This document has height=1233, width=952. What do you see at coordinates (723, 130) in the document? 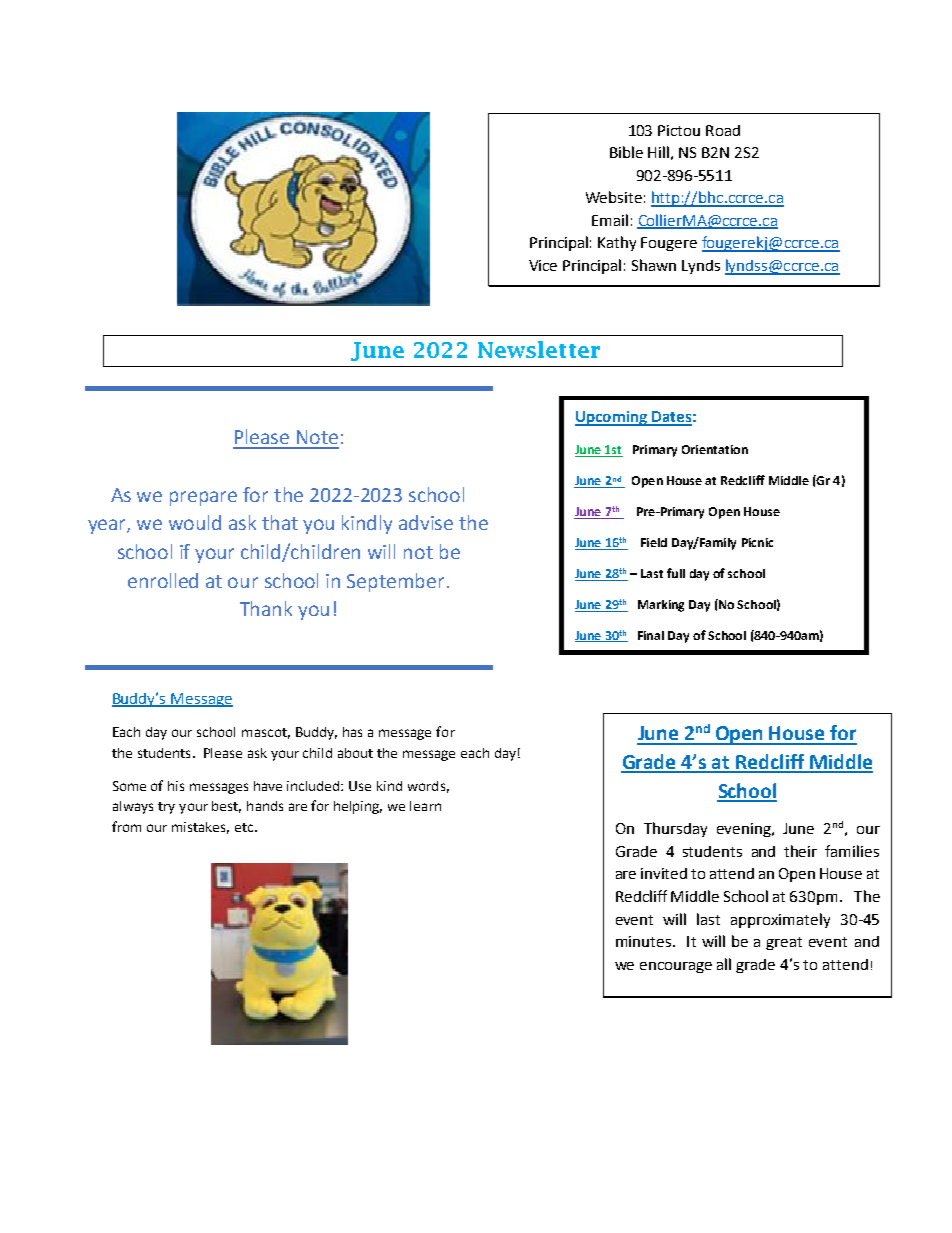
I see `Road` at bounding box center [723, 130].
